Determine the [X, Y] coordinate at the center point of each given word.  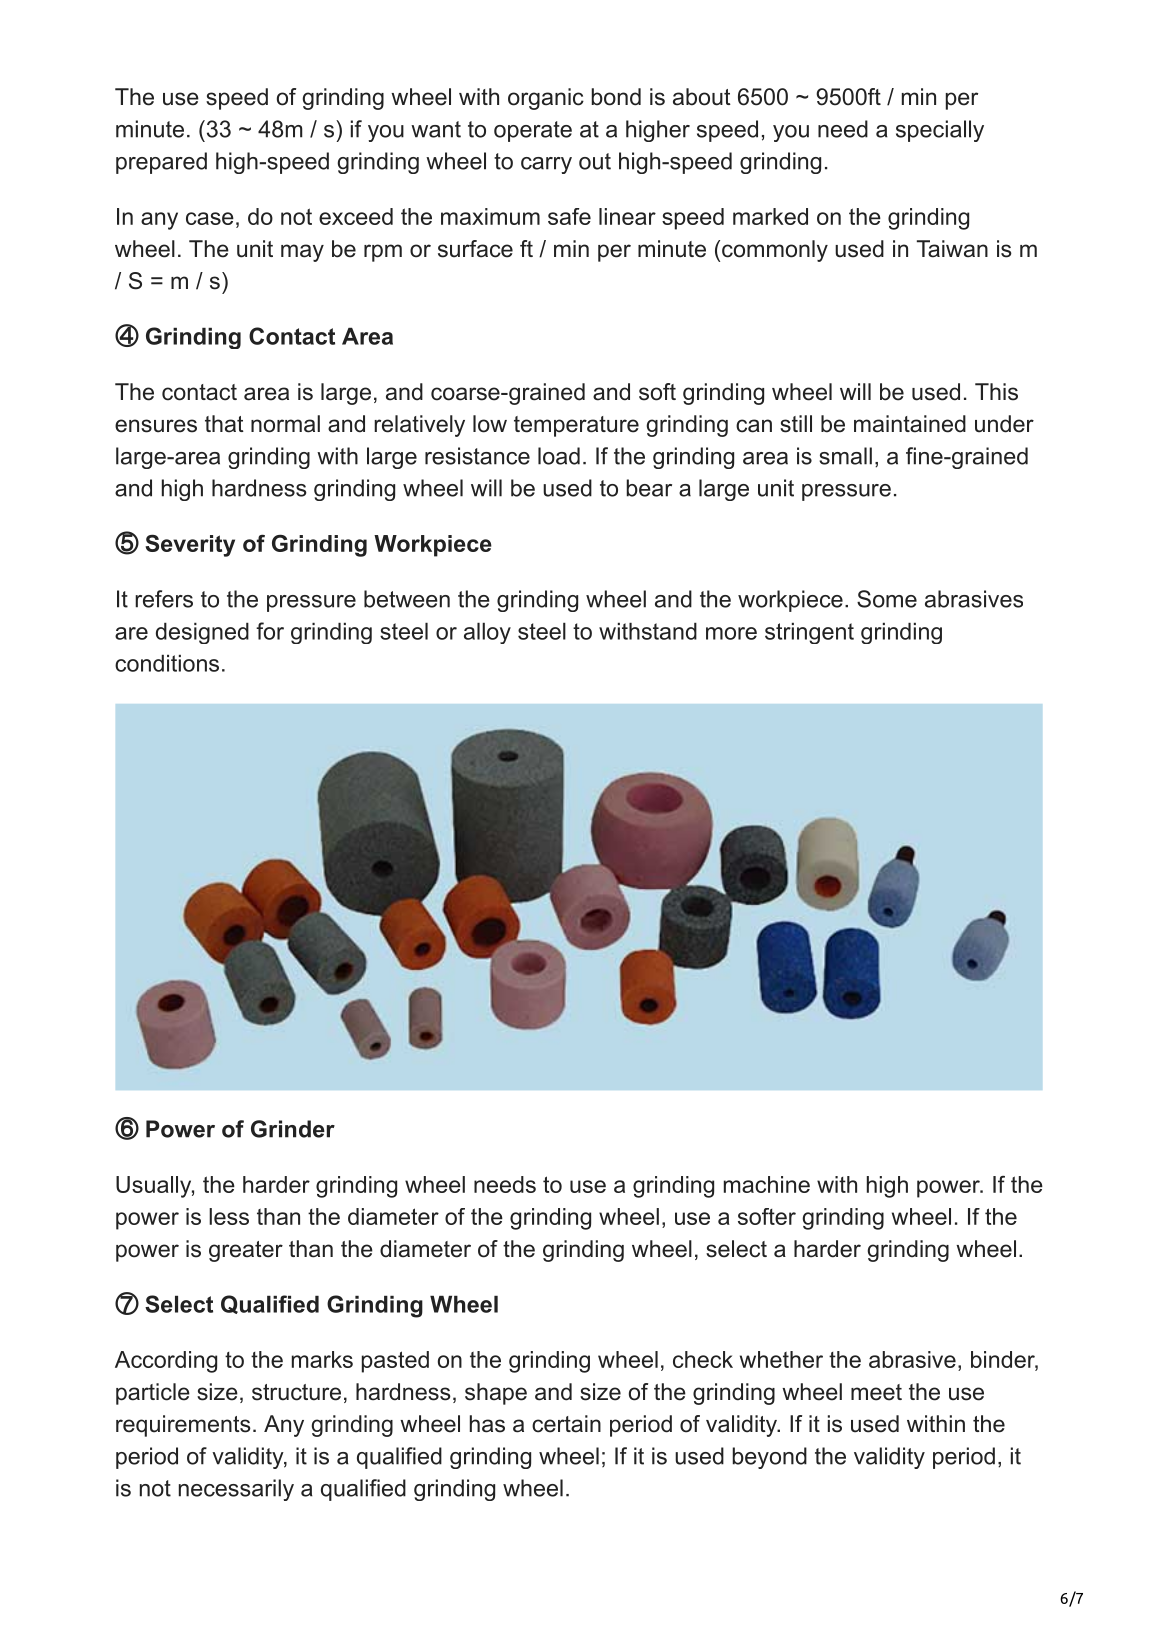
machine [767, 1184]
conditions [167, 663]
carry [546, 165]
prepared [161, 163]
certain [566, 1424]
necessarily [236, 1490]
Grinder [293, 1129]
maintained [910, 424]
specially [940, 131]
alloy [487, 633]
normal [285, 424]
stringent [809, 633]
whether [781, 1359]
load [559, 456]
